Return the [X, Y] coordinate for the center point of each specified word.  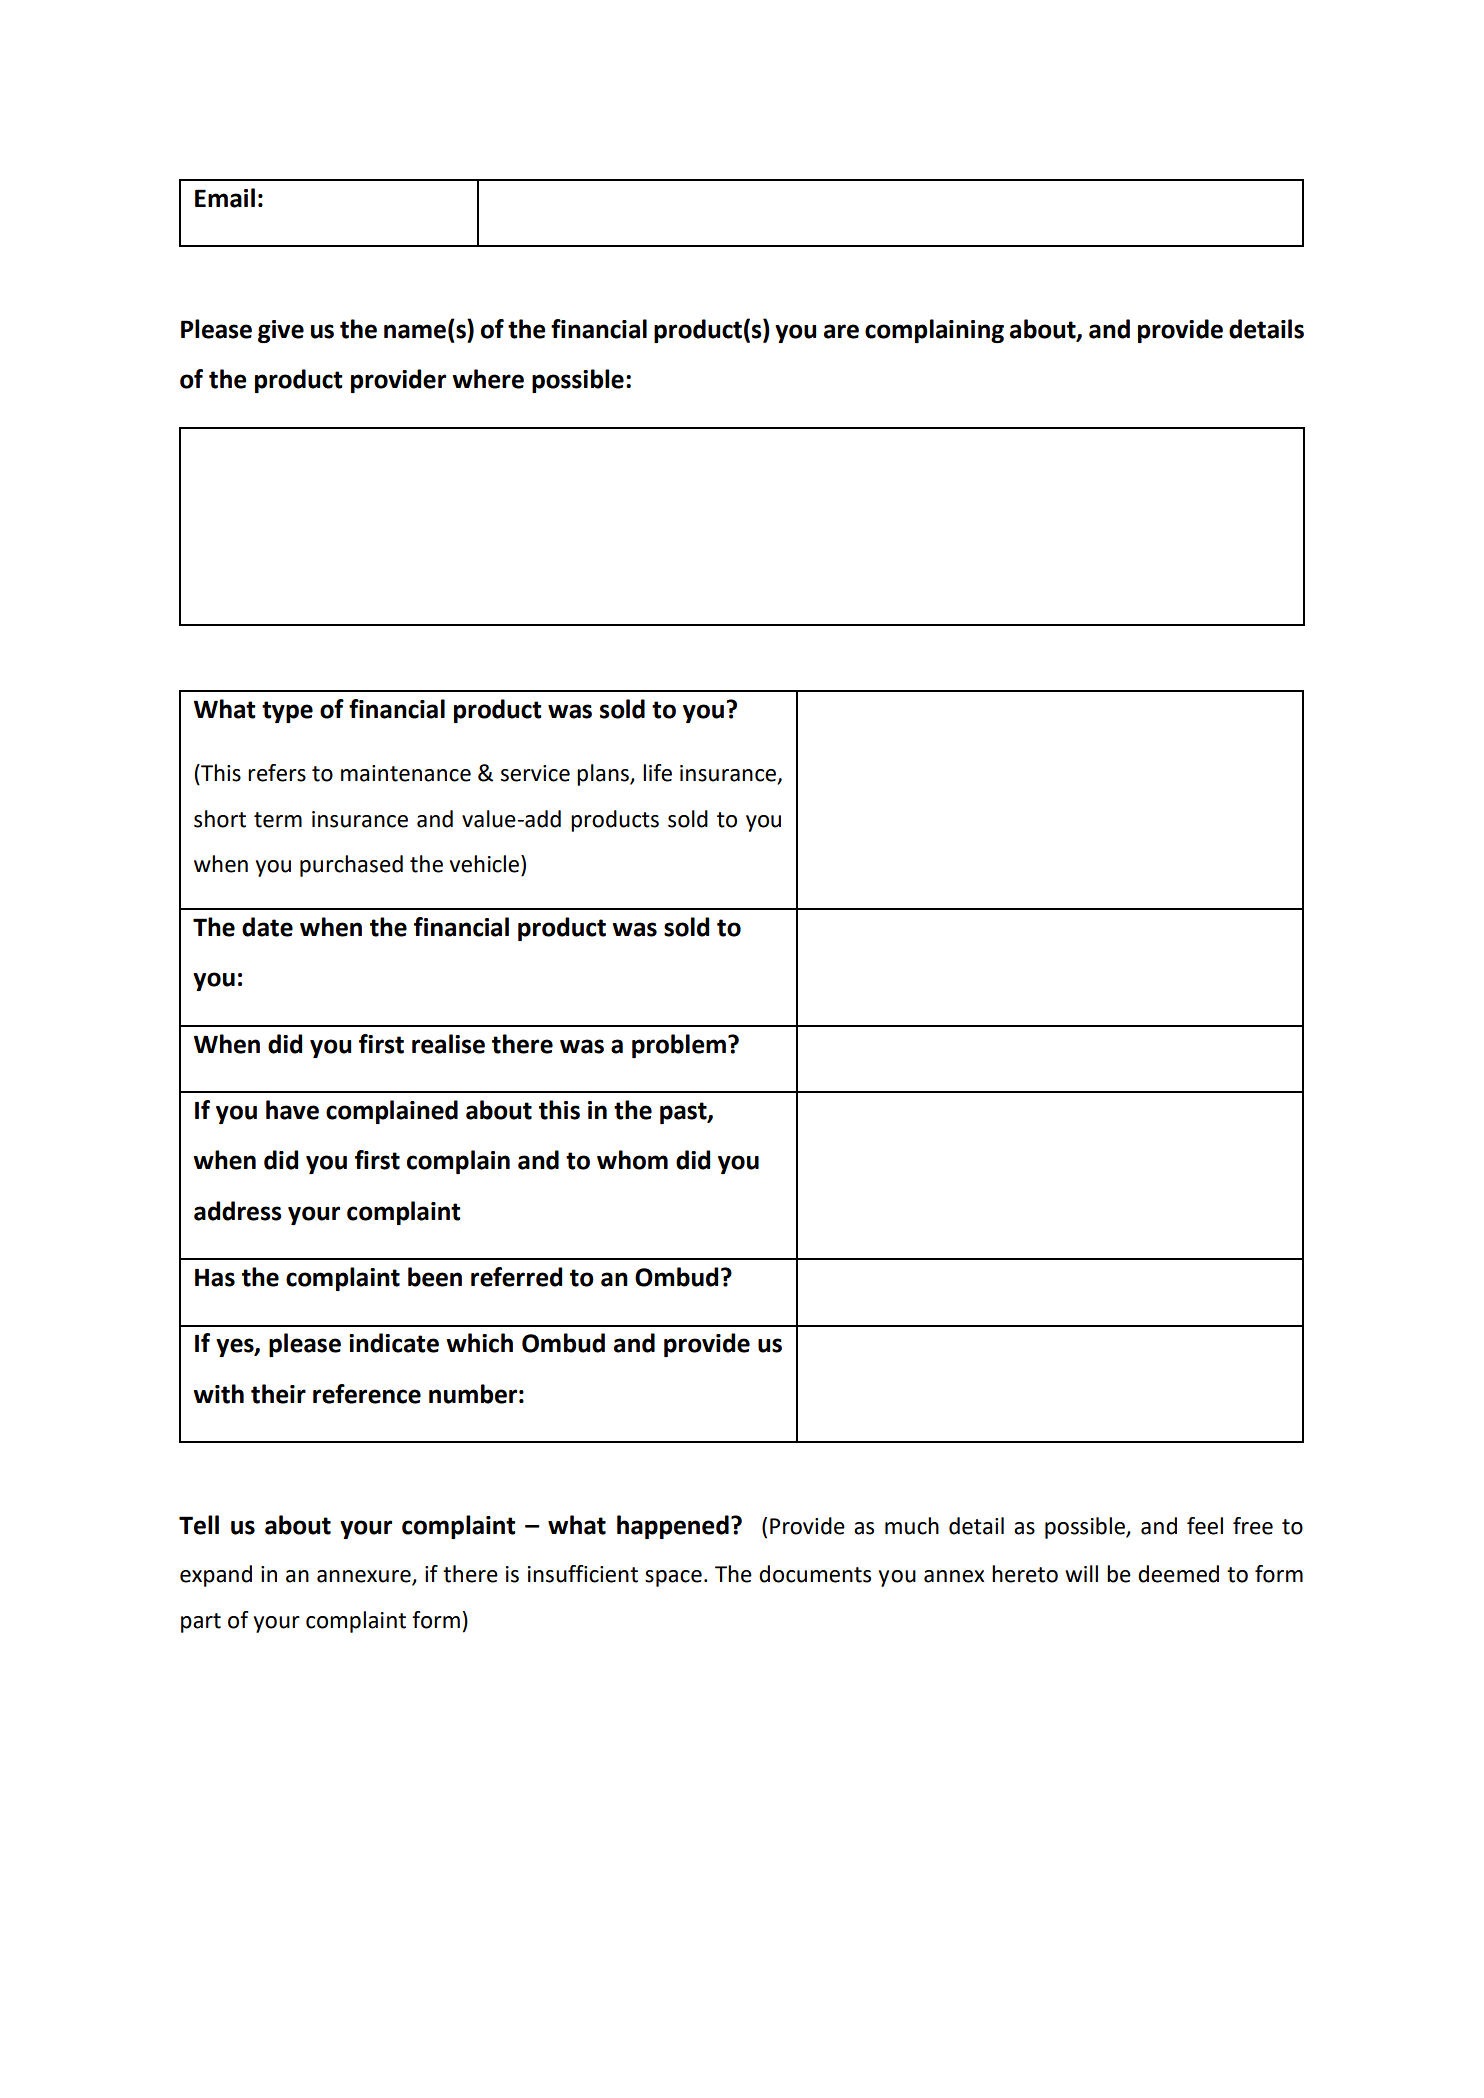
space [673, 1578]
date [267, 927]
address [238, 1211]
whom [632, 1160]
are [841, 331]
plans [604, 775]
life [657, 773]
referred [516, 1277]
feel [1205, 1526]
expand [216, 1576]
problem [679, 1046]
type [287, 712]
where [488, 379]
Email [225, 198]
